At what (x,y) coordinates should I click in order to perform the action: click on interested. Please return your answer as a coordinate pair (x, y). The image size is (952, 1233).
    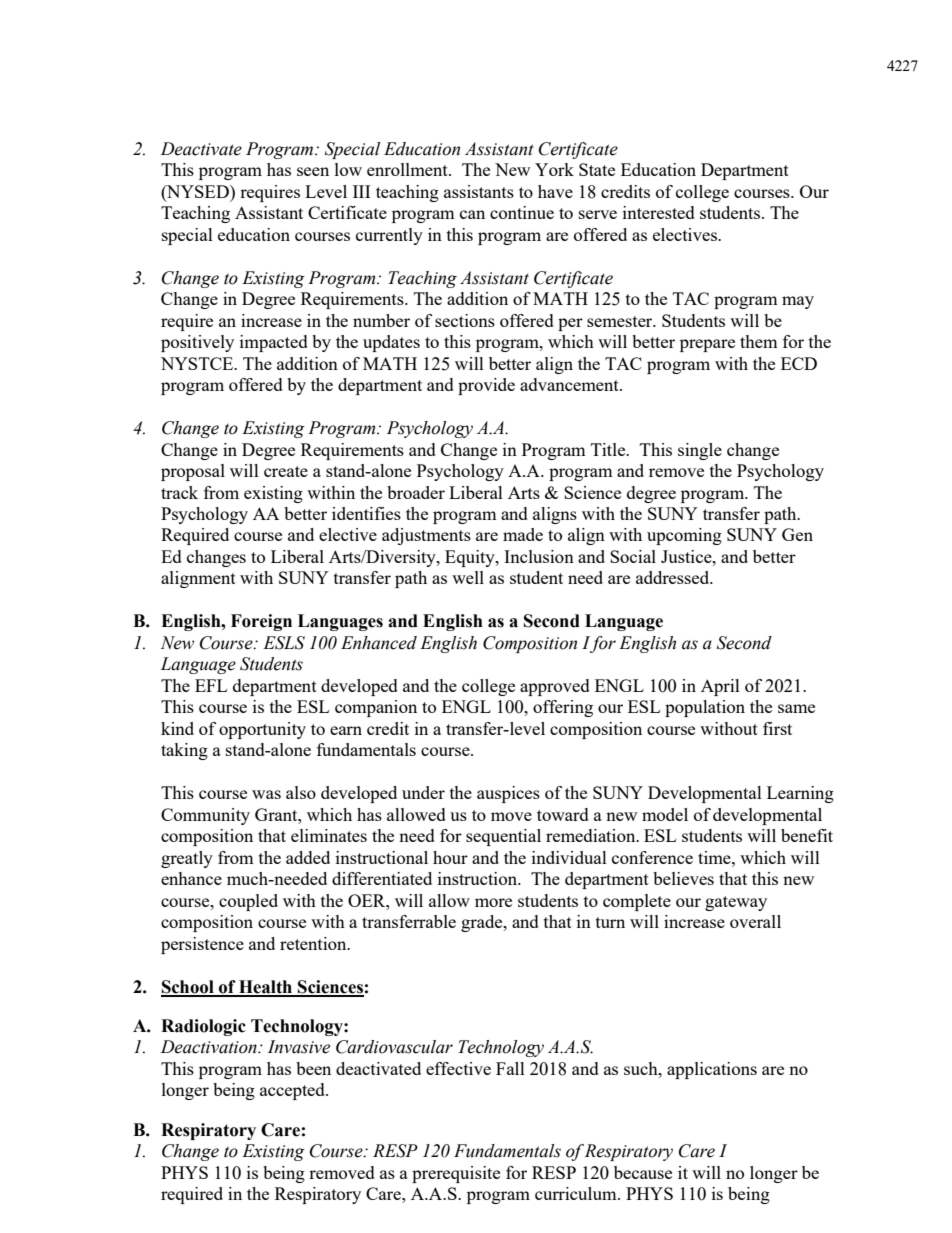
    Looking at the image, I should click on (659, 212).
